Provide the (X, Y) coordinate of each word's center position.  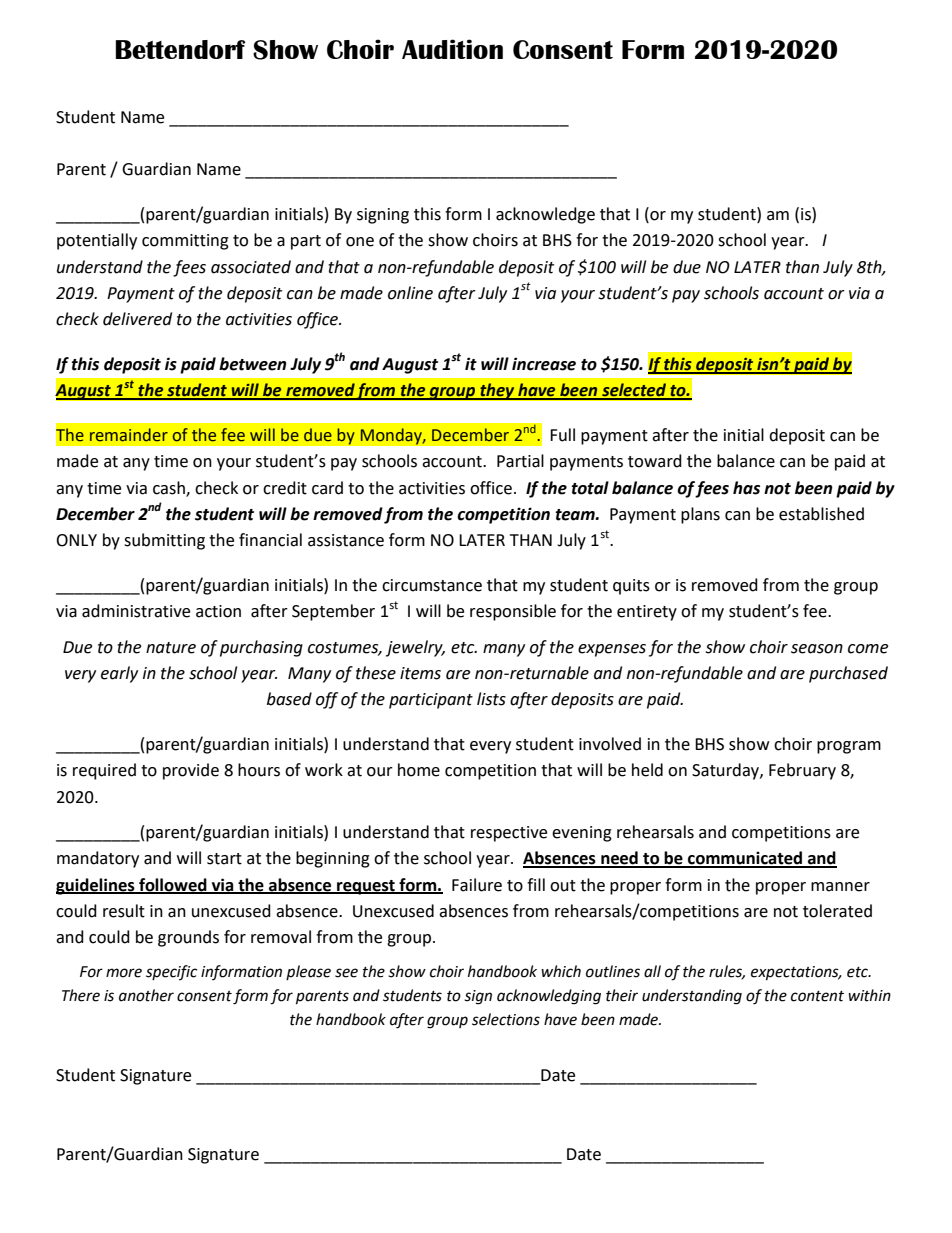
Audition (452, 49)
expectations (796, 973)
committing (185, 242)
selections (506, 1019)
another (146, 995)
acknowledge (545, 215)
